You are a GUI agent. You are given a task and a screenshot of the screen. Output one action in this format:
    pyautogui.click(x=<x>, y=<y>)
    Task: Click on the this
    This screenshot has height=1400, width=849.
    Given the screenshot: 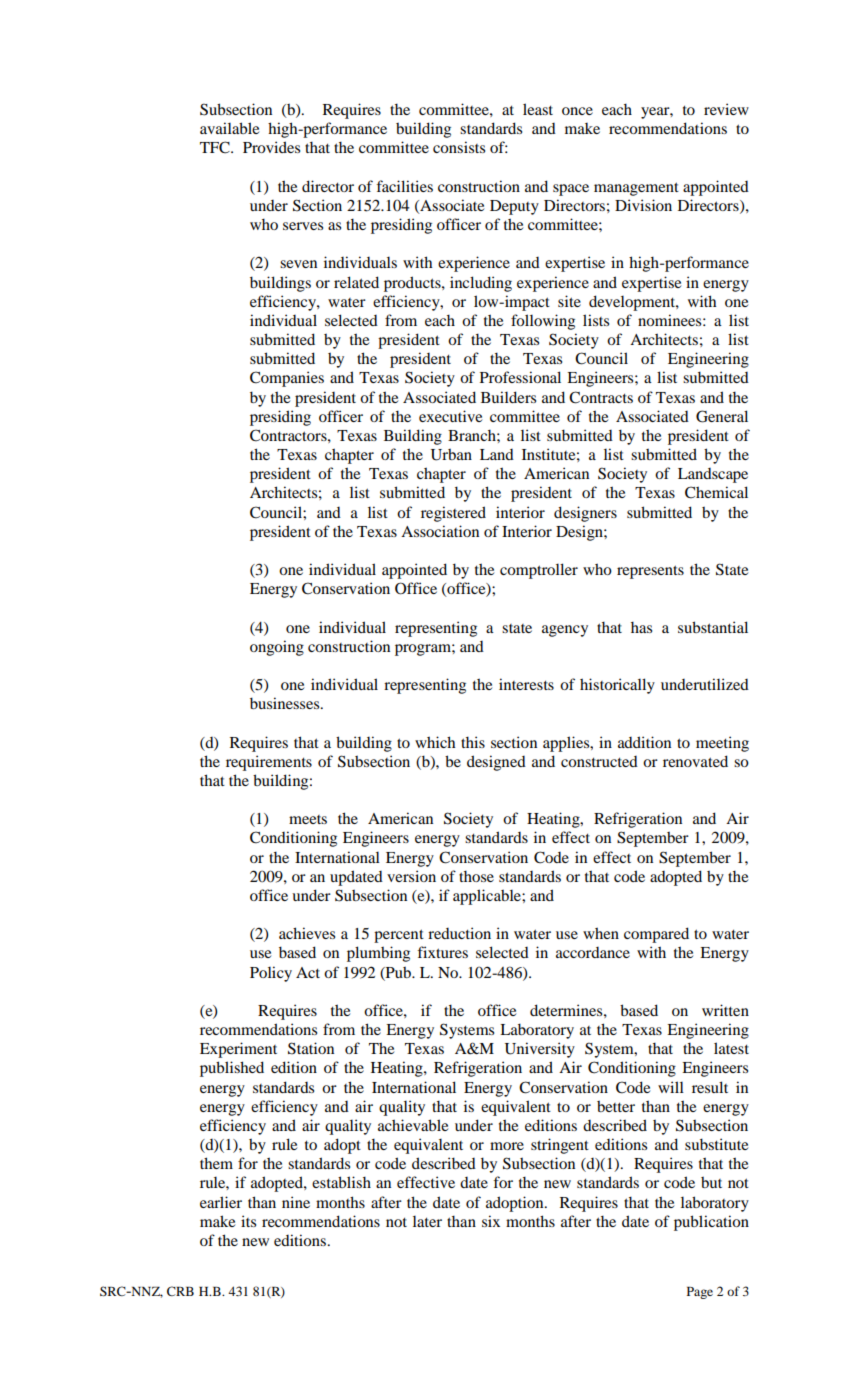 What is the action you would take?
    pyautogui.click(x=473, y=742)
